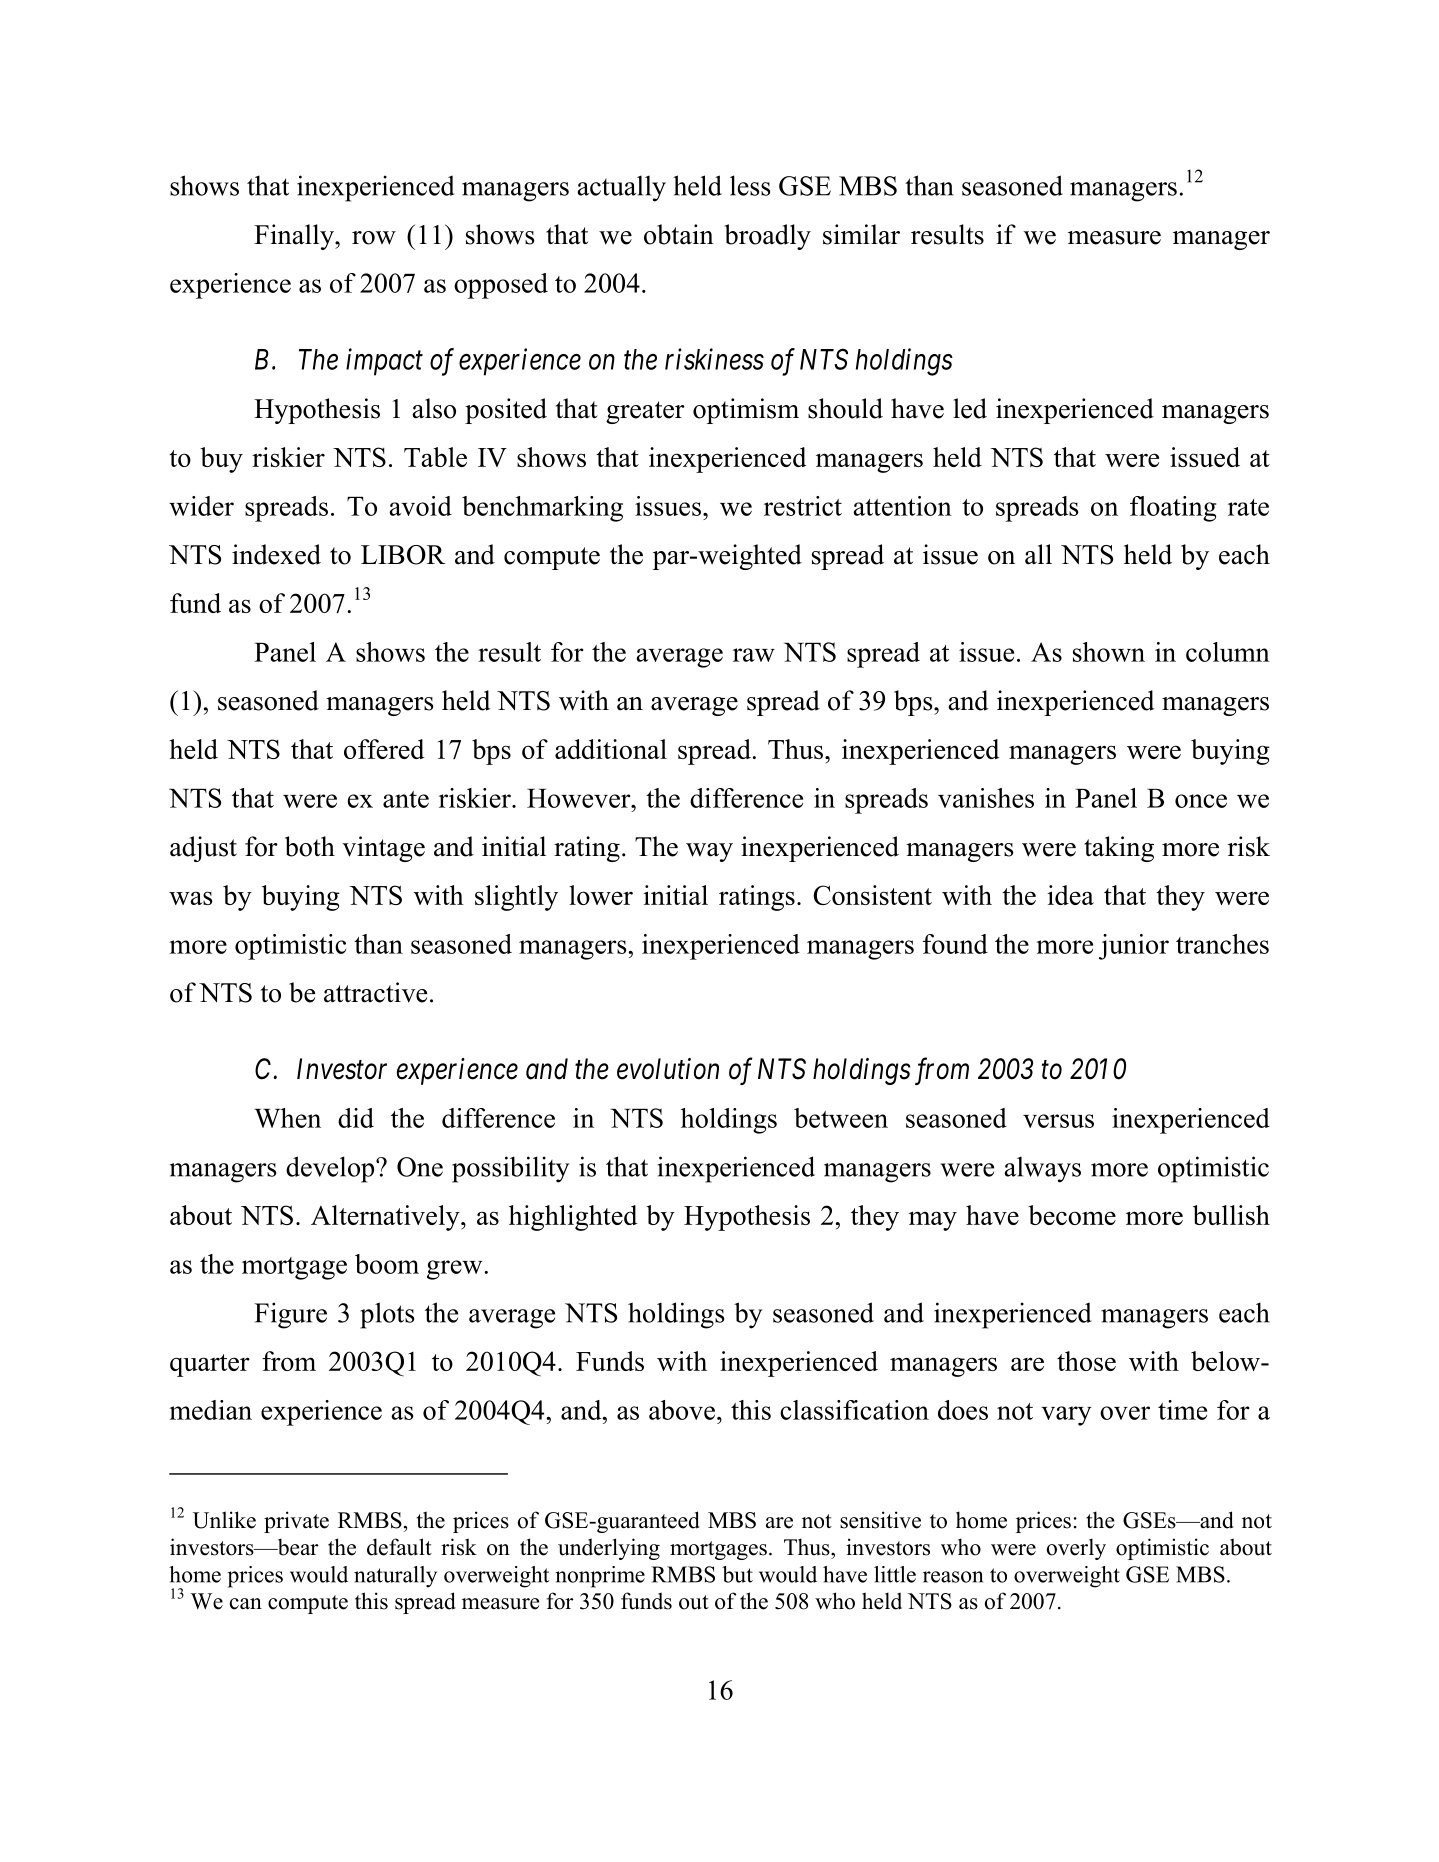 The height and width of the page is (1862, 1439). I want to click on but, so click(737, 1574).
